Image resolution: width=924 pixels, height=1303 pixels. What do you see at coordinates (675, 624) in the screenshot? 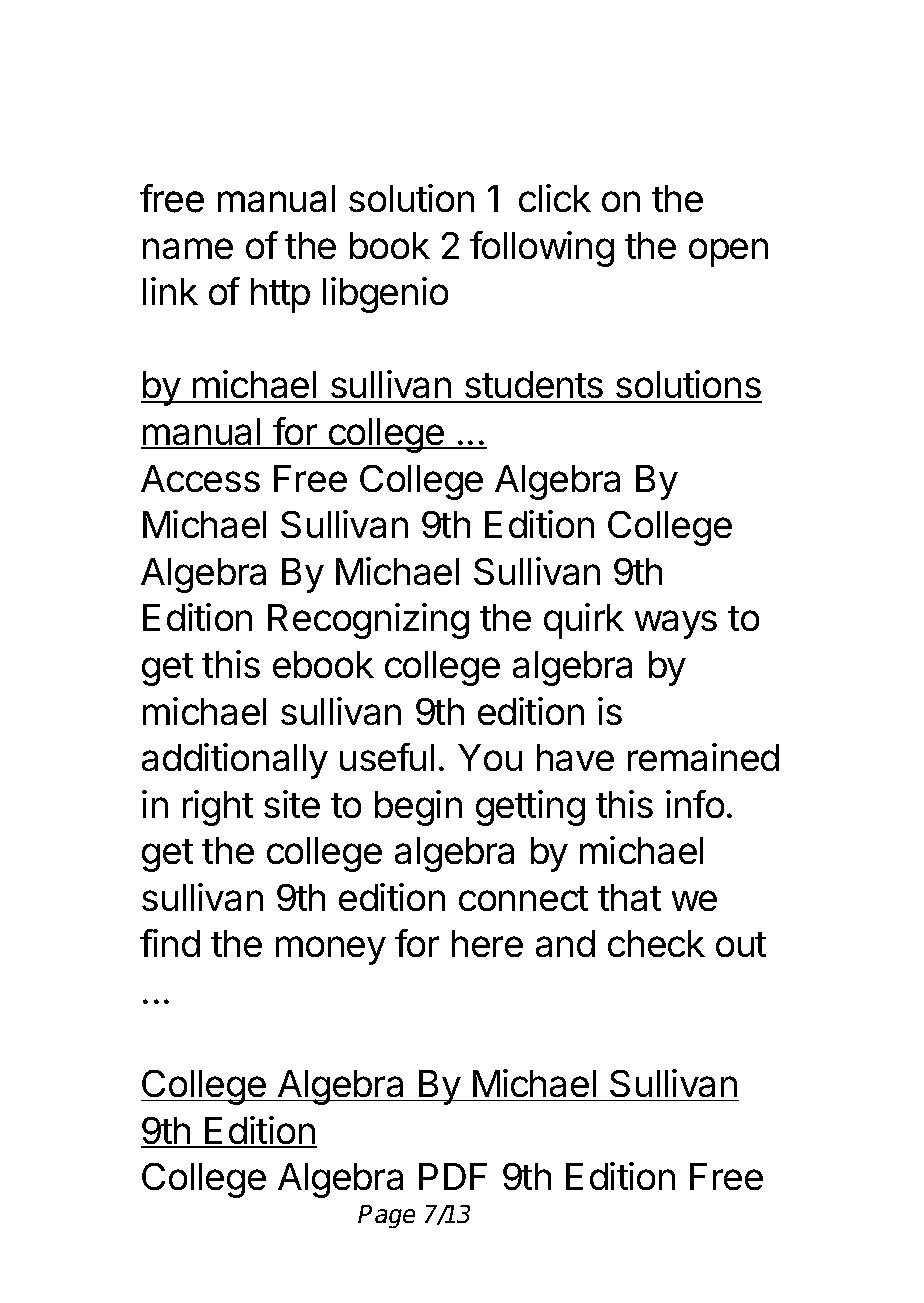
I see `ways` at bounding box center [675, 624].
